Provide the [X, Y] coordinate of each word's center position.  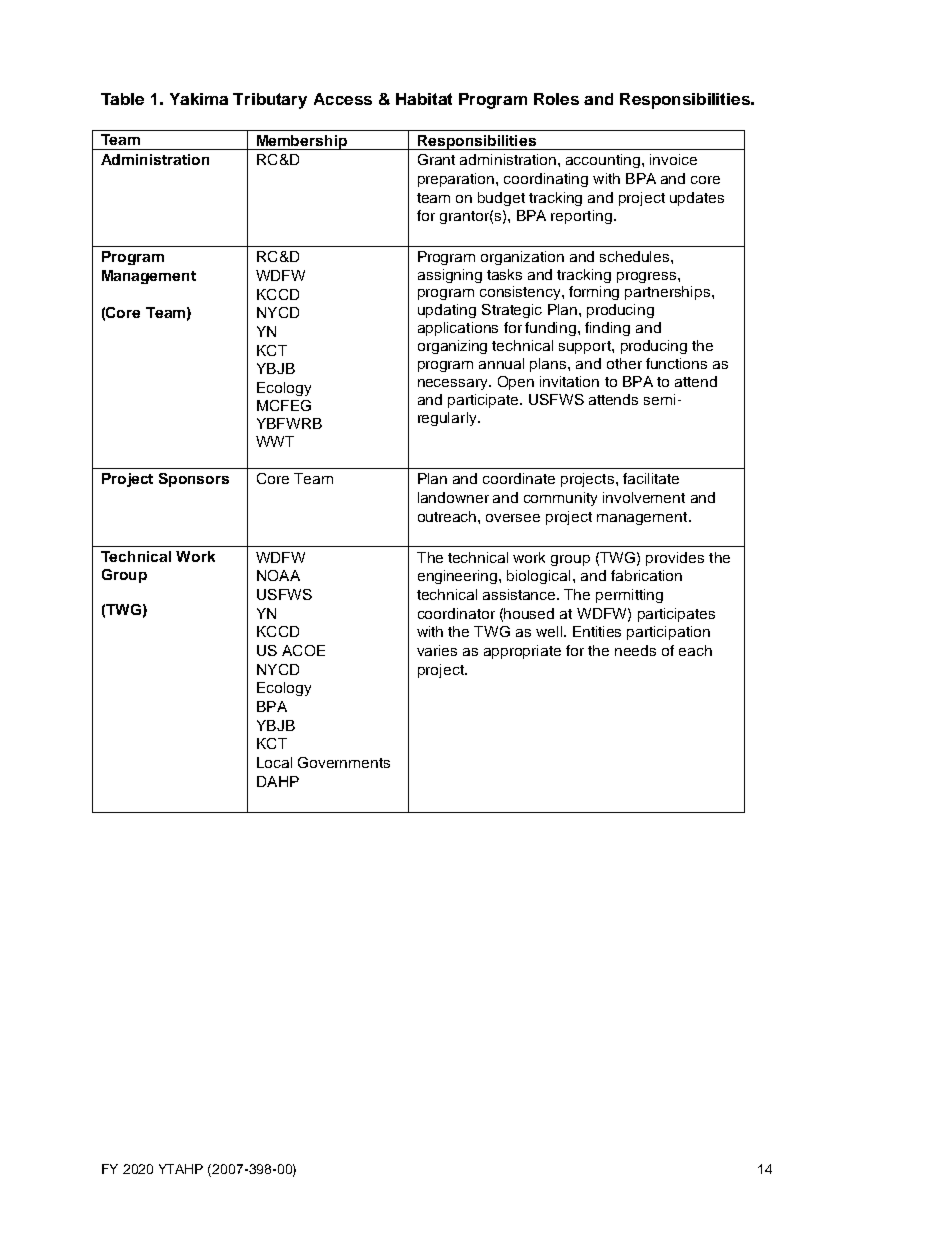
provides [675, 559]
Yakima [199, 99]
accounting [603, 161]
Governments [344, 762]
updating [447, 311]
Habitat [424, 99]
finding [607, 329]
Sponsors [194, 480]
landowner [453, 497]
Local [274, 762]
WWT [275, 441]
